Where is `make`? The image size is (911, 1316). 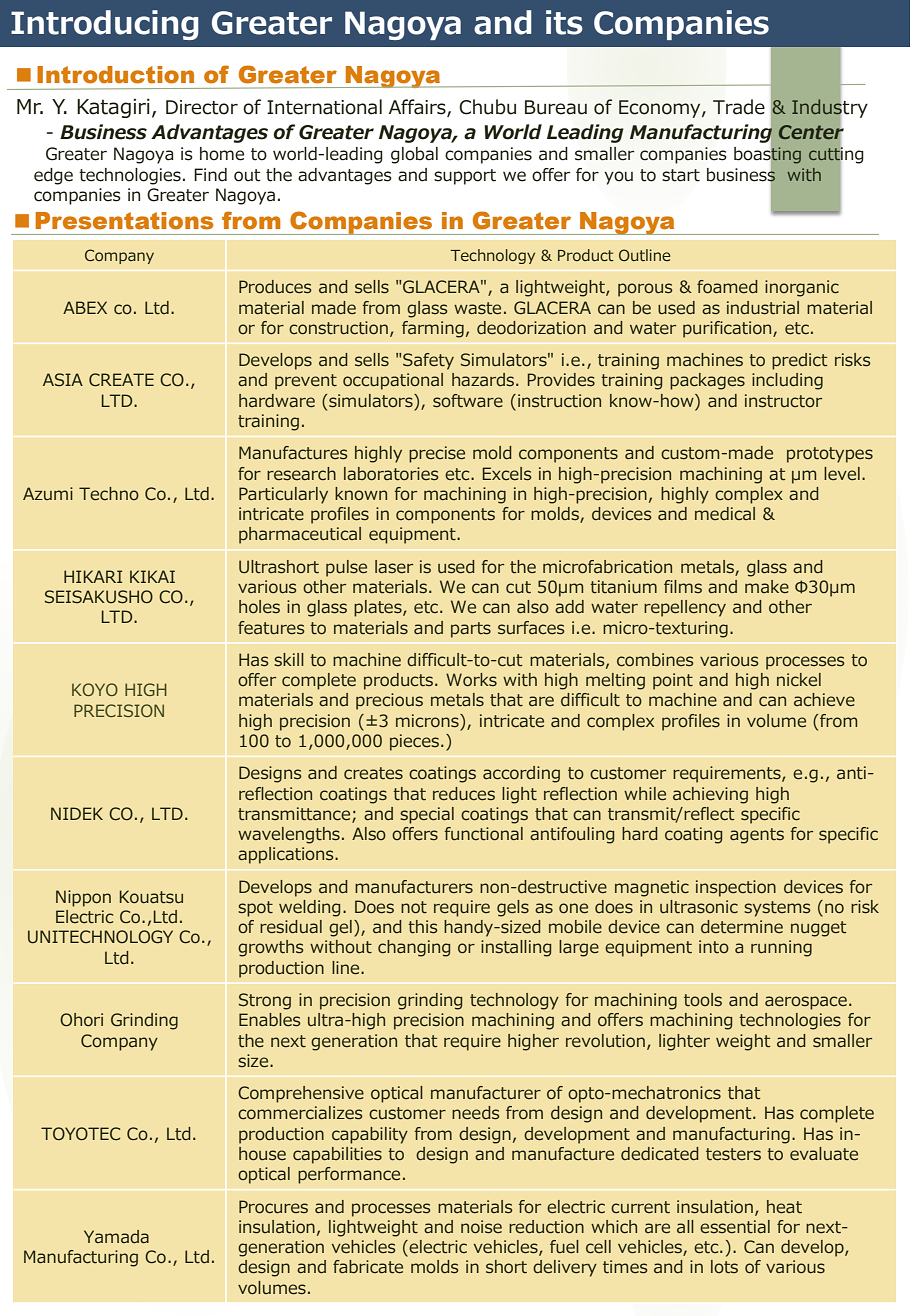
make is located at coordinates (767, 586).
